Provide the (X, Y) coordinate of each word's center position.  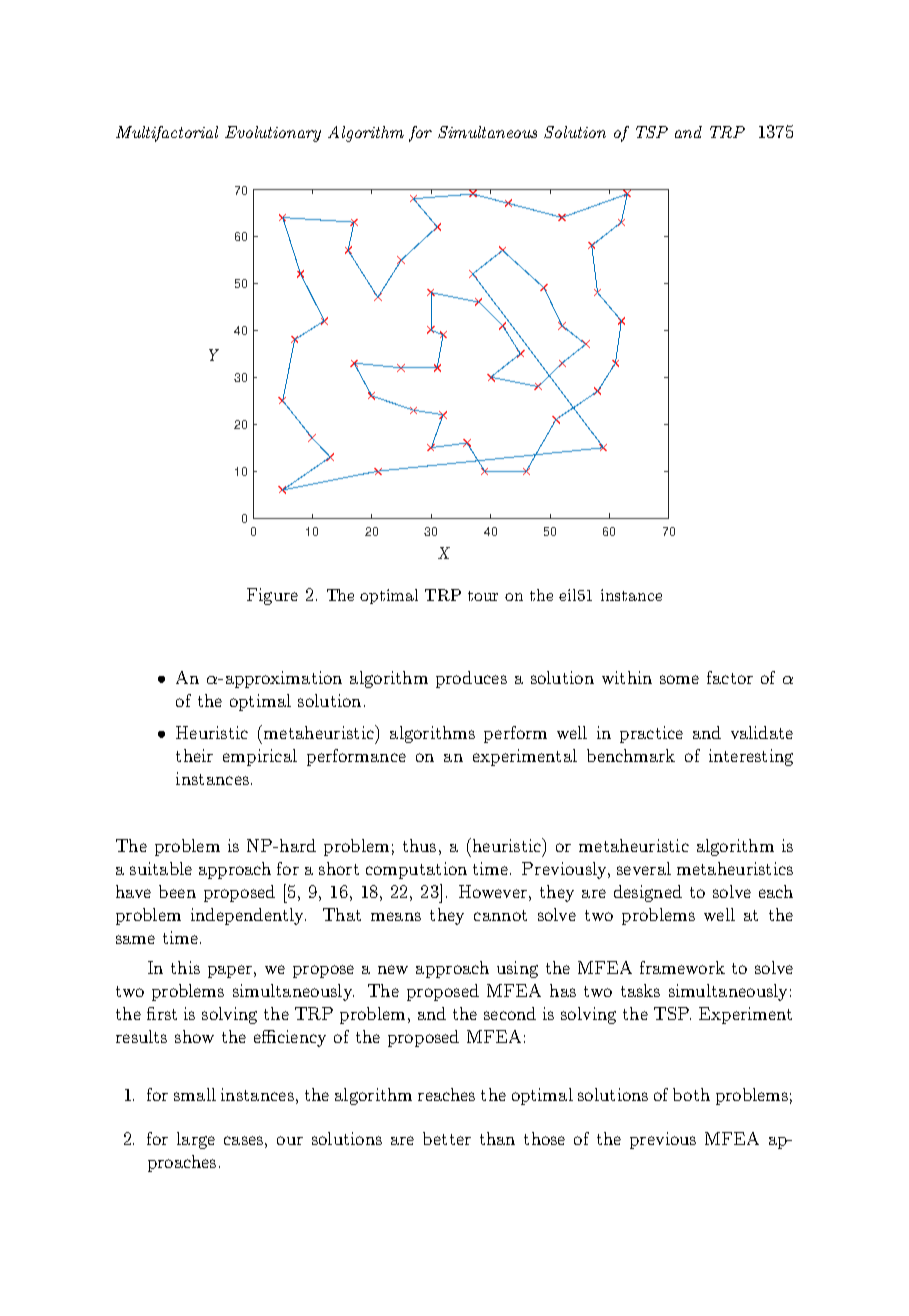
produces (471, 679)
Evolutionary (273, 134)
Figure (272, 596)
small (195, 1094)
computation (416, 870)
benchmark (631, 755)
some (679, 679)
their (194, 755)
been (177, 891)
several (644, 868)
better (447, 1138)
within (627, 677)
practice (651, 734)
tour (483, 596)
